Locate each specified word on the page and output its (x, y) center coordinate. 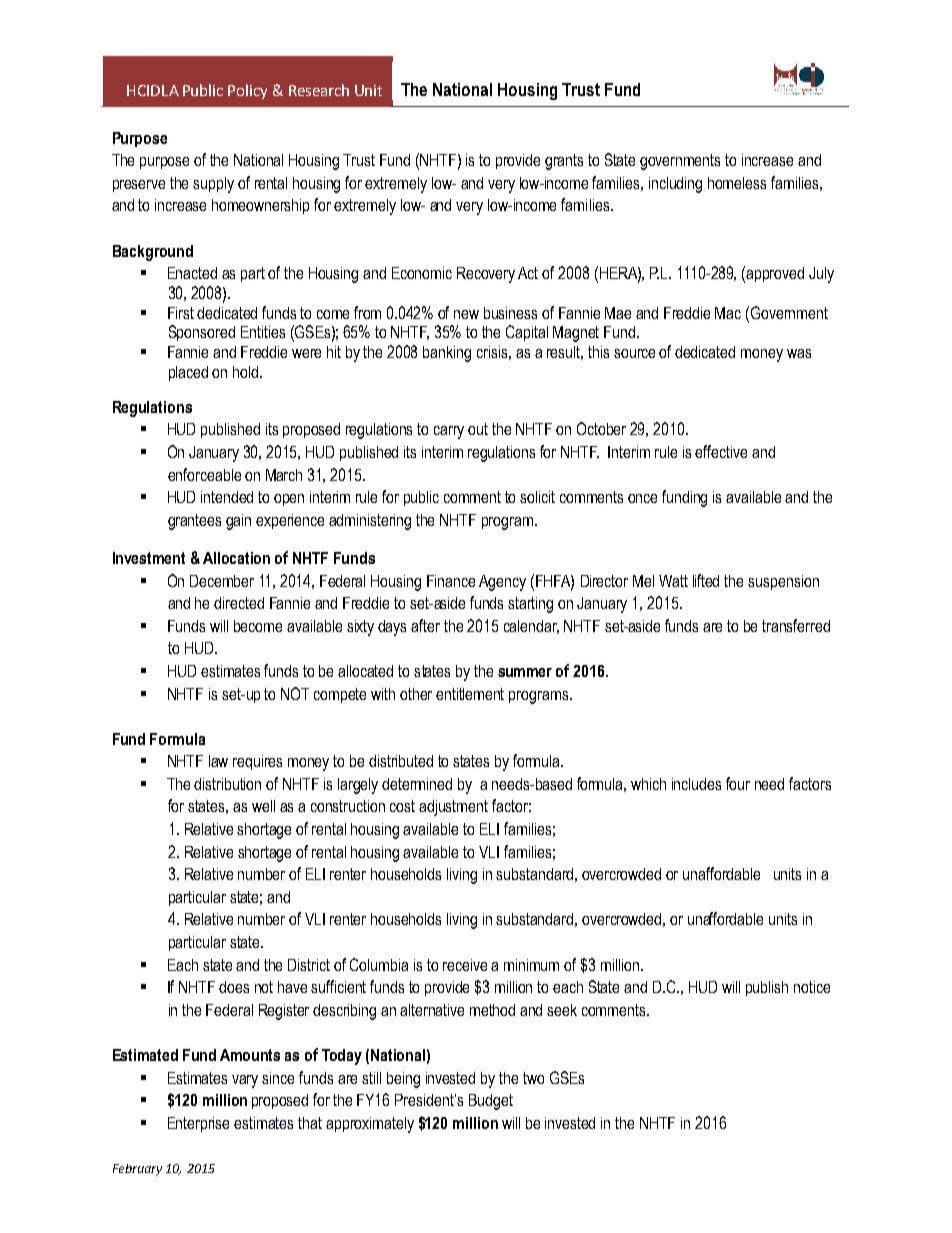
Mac (728, 313)
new (466, 314)
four (738, 783)
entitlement (470, 694)
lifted (706, 580)
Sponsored (202, 333)
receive (465, 965)
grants (564, 162)
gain (238, 522)
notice (812, 987)
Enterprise (198, 1124)
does (234, 987)
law (218, 761)
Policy (247, 91)
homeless (737, 183)
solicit (537, 497)
